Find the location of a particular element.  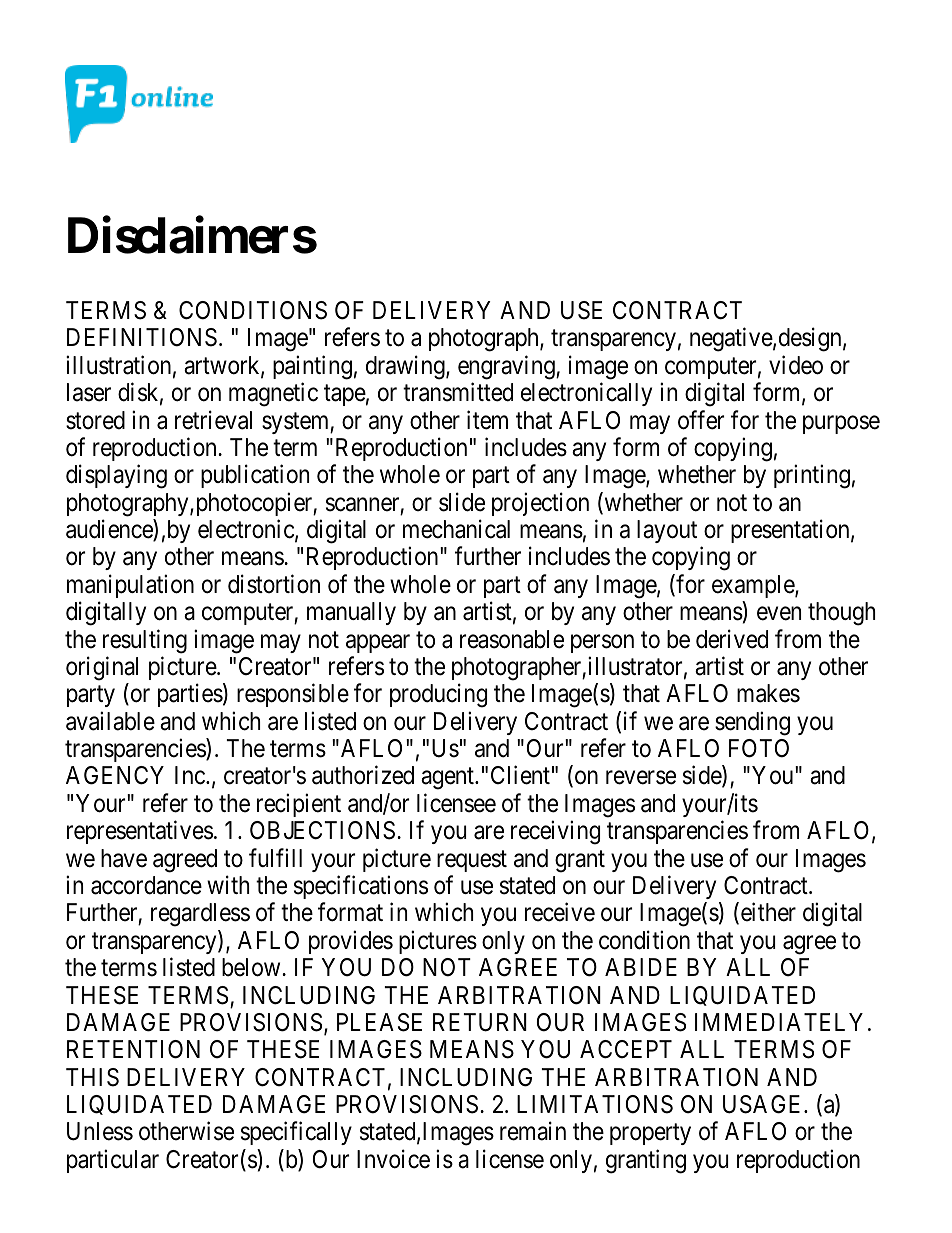

producing is located at coordinates (438, 696).
